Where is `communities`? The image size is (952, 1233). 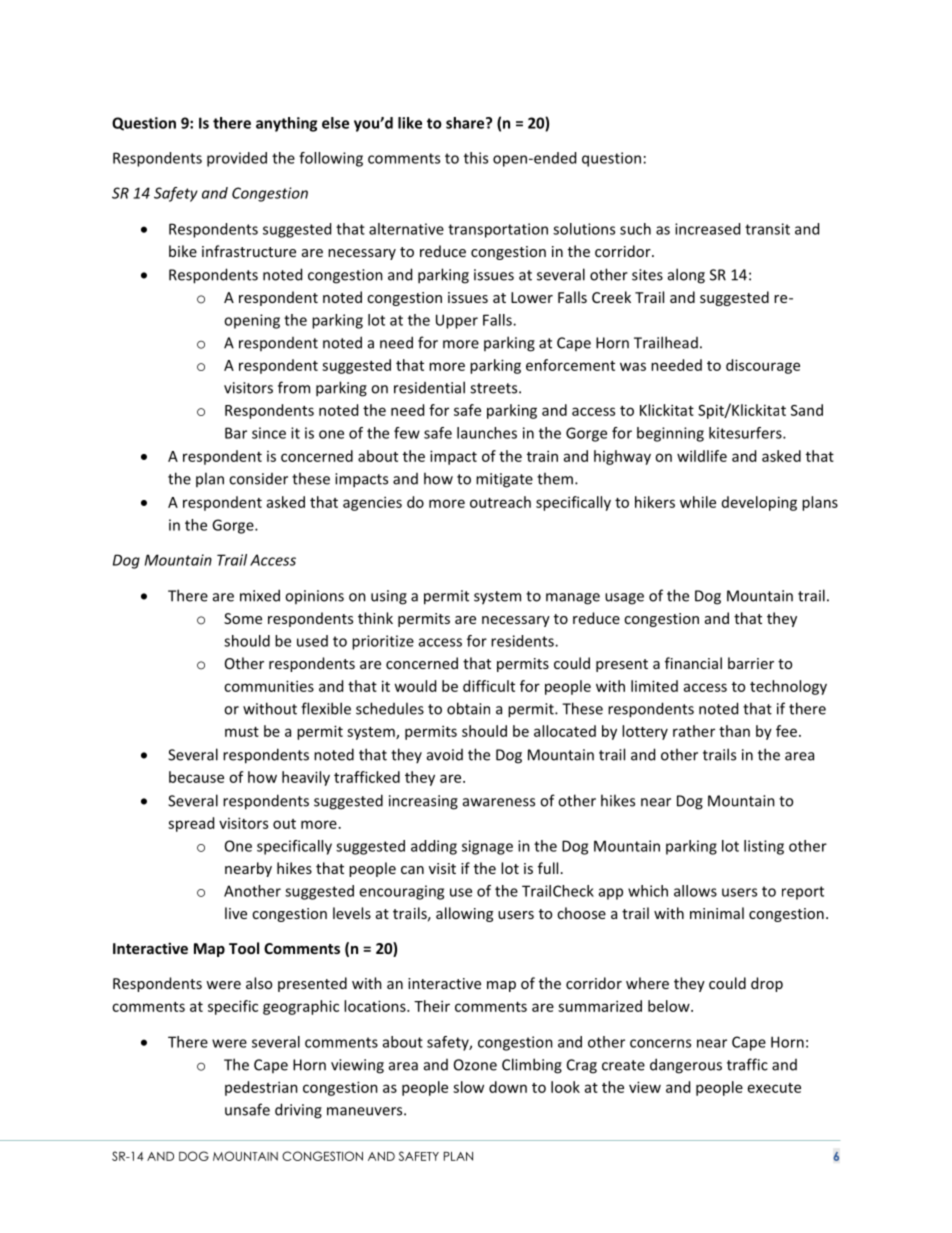 communities is located at coordinates (269, 686).
